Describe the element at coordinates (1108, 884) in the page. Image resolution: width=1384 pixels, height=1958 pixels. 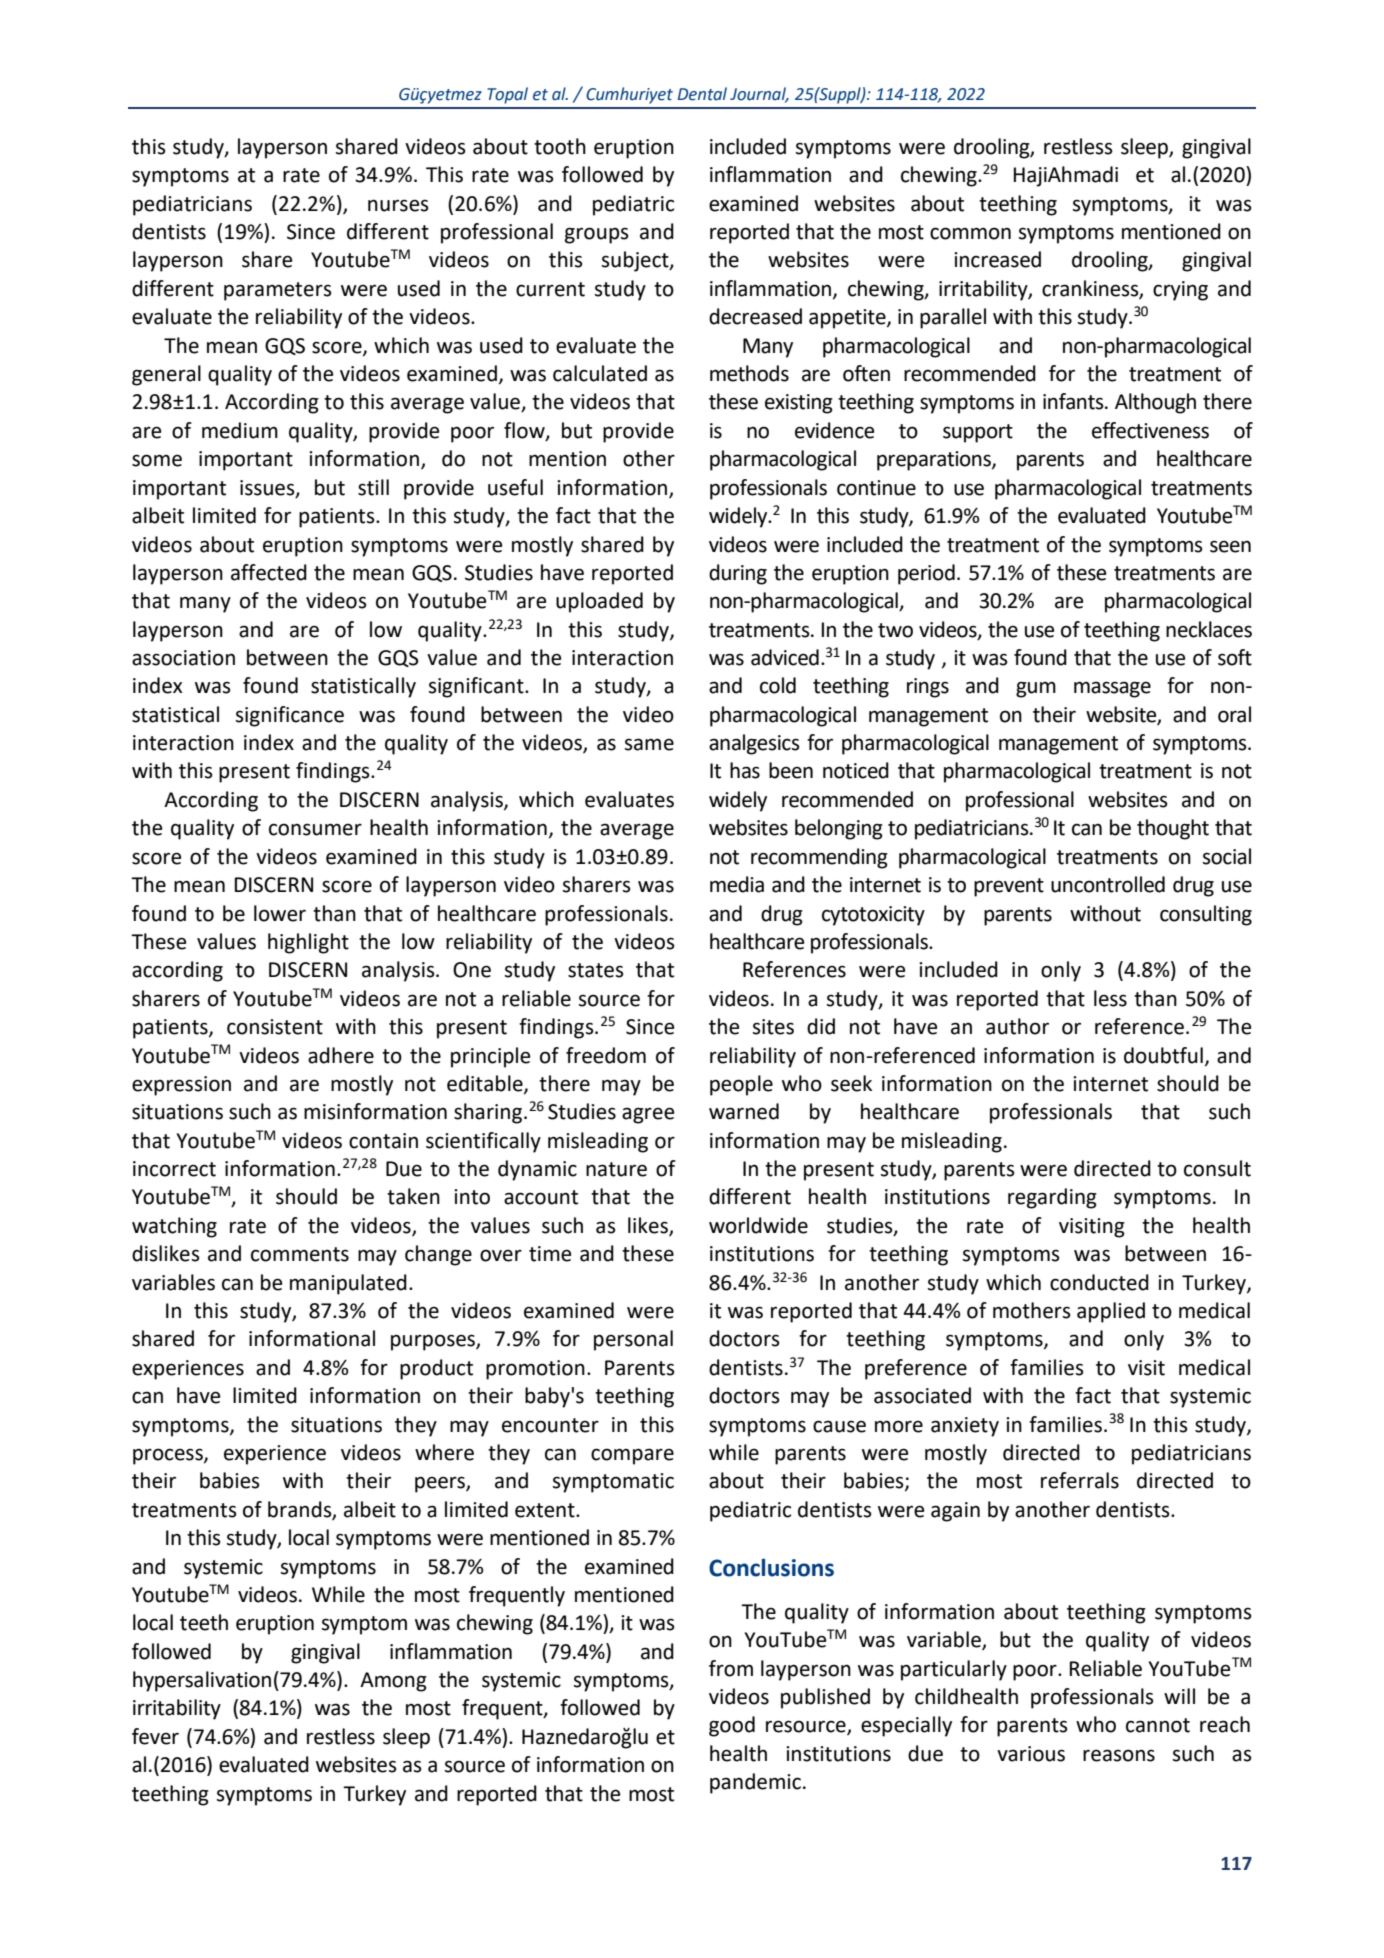
I see `uncontrolled` at that location.
